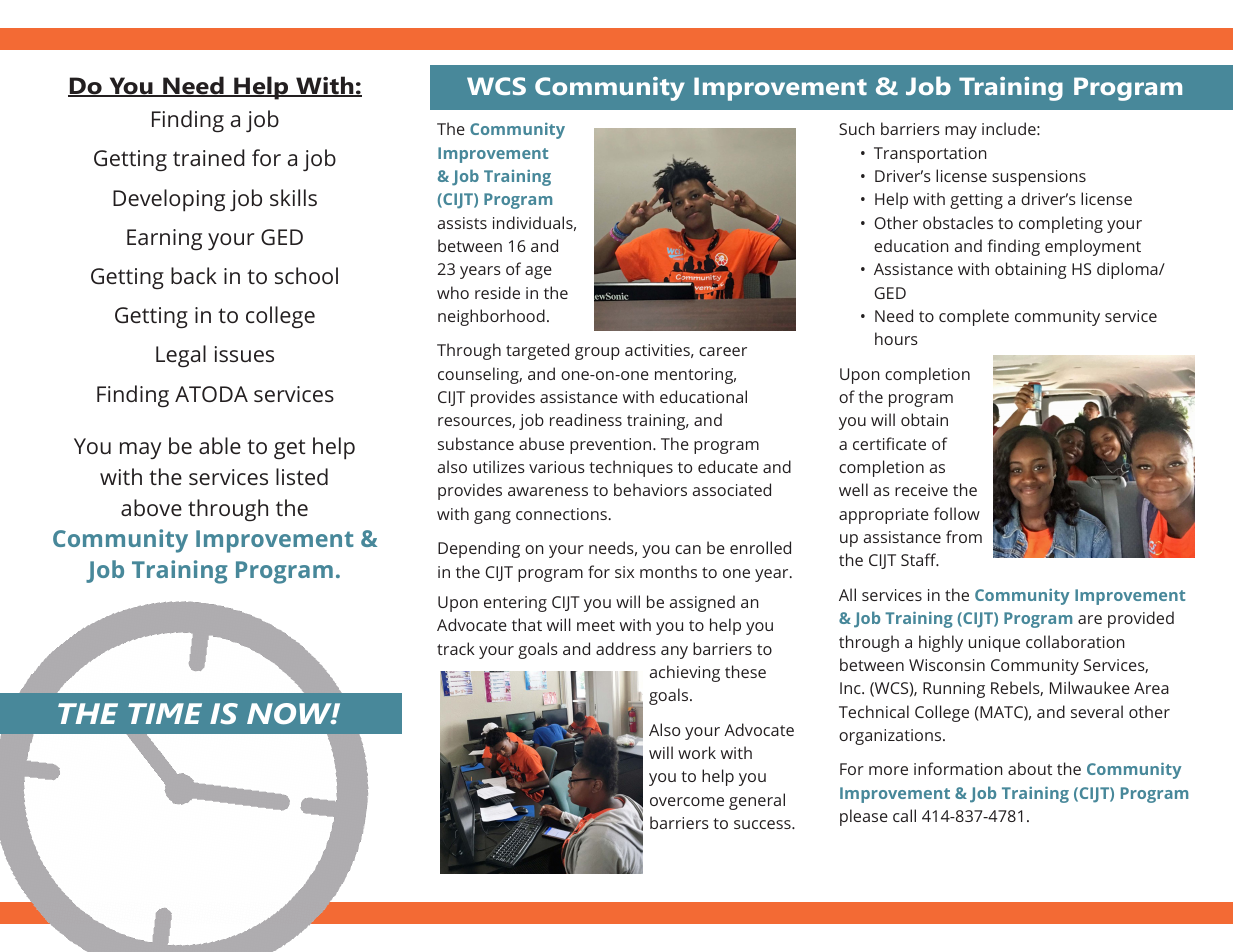  Describe the element at coordinates (974, 317) in the screenshot. I see `complete` at that location.
